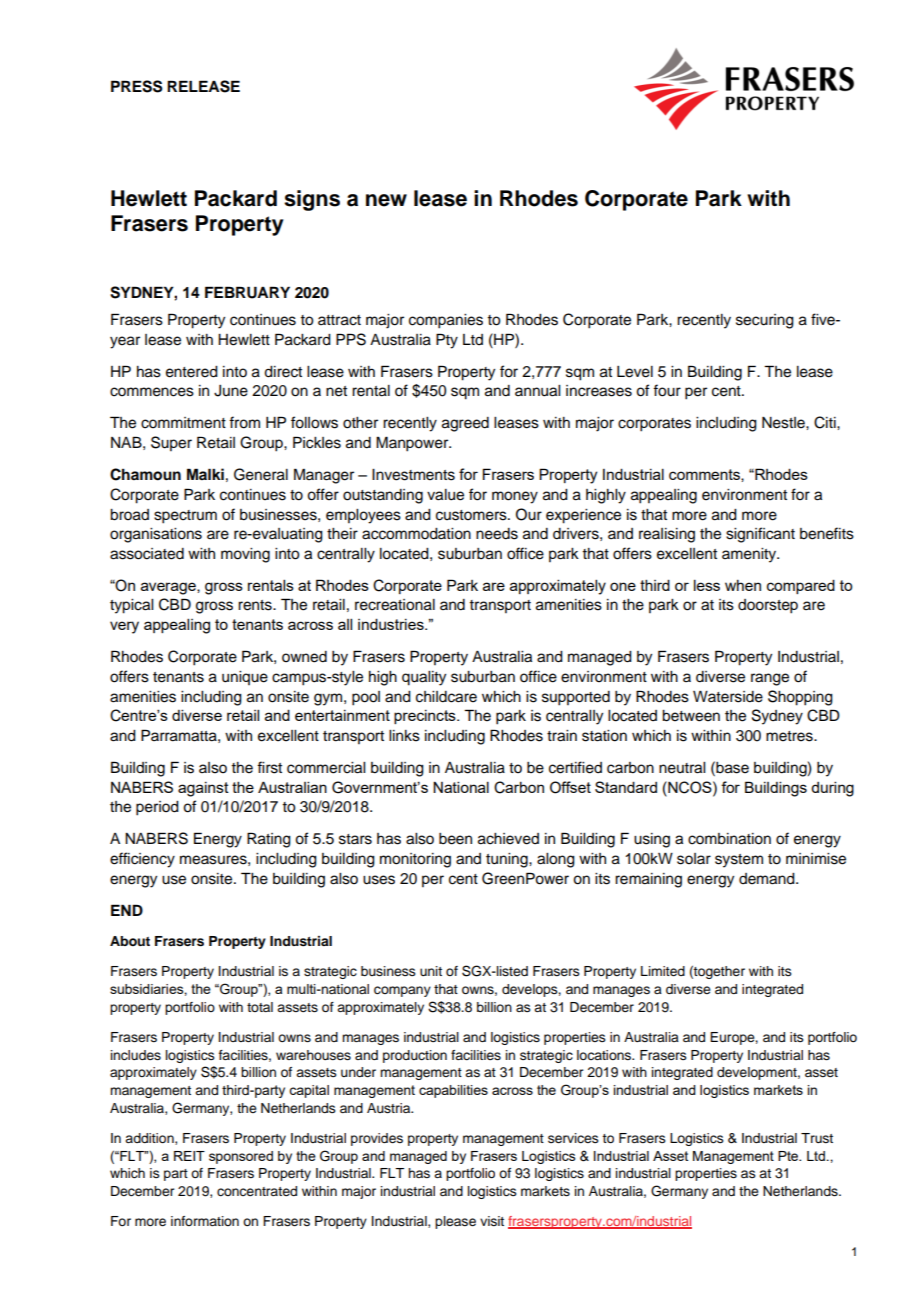 Image resolution: width=924 pixels, height=1308 pixels. I want to click on been, so click(455, 839).
